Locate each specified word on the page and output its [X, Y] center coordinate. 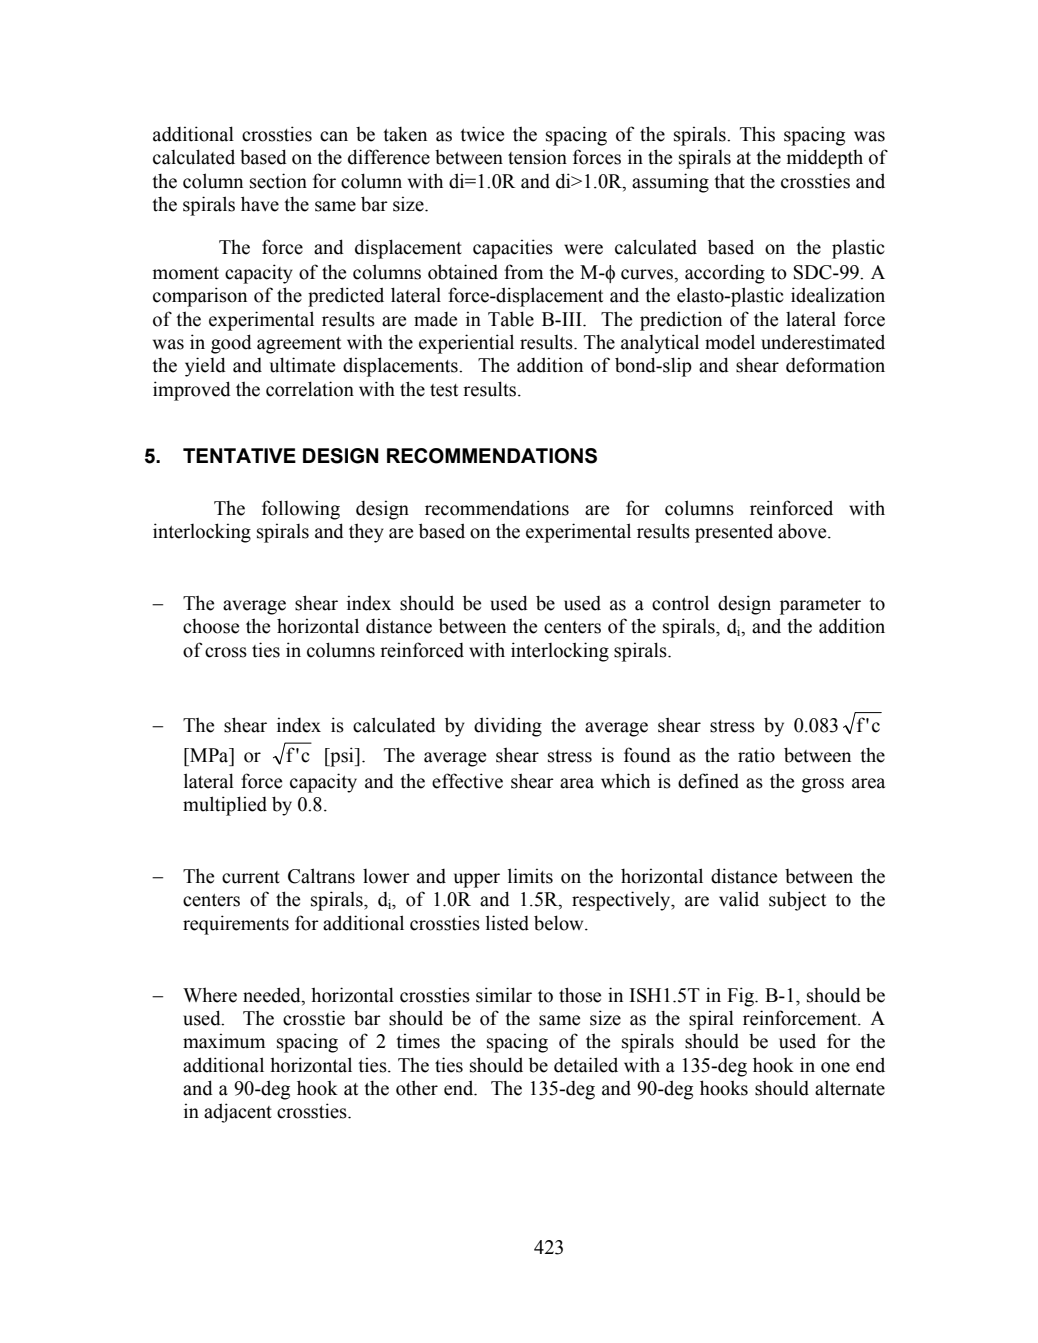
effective [467, 781]
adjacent [238, 1113]
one [835, 1067]
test [444, 390]
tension [537, 157]
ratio [756, 755]
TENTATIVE [239, 455]
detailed [586, 1065]
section [278, 181]
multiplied [225, 806]
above [803, 531]
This [757, 134]
